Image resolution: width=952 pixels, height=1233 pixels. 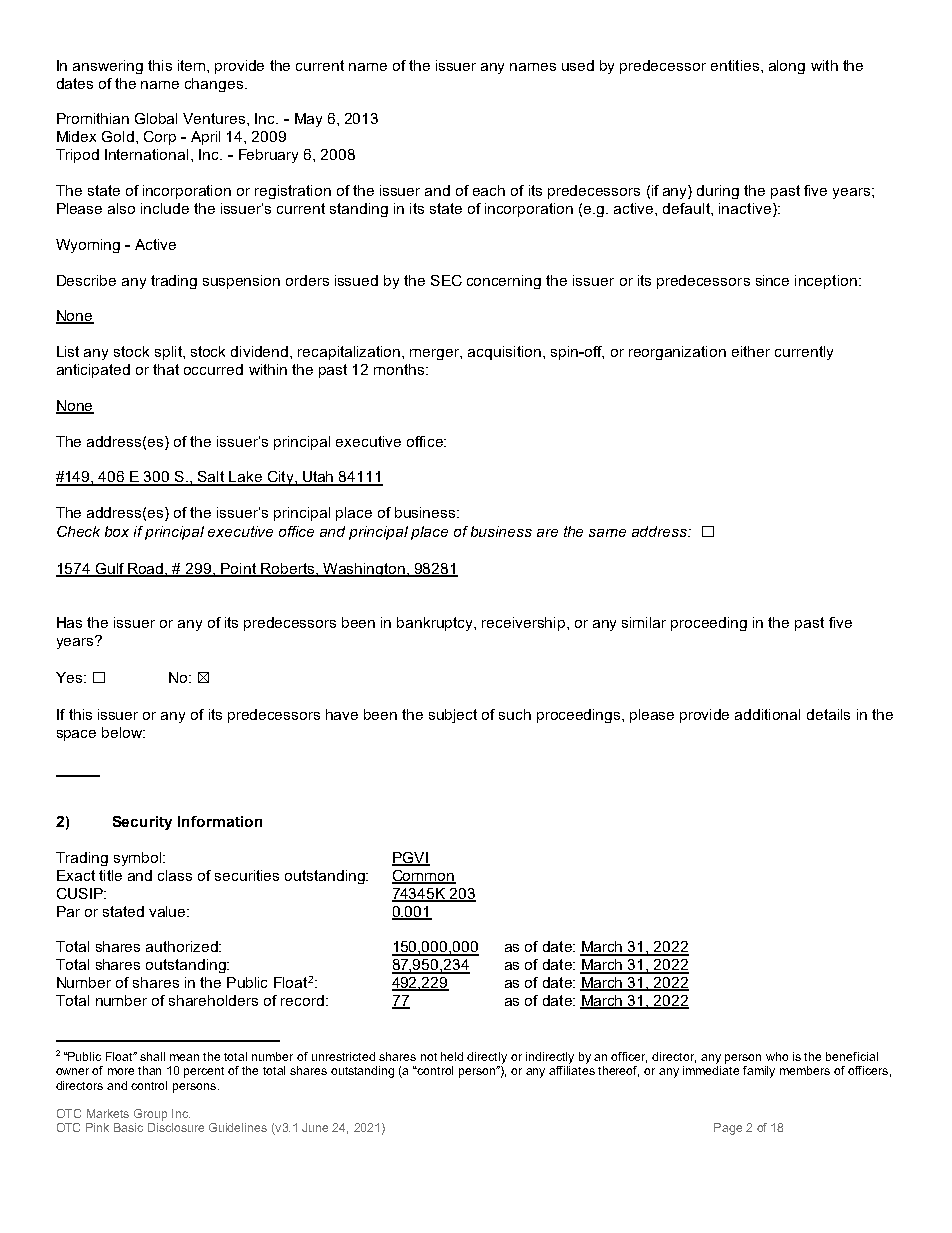 What do you see at coordinates (735, 65) in the image?
I see `entities` at bounding box center [735, 65].
